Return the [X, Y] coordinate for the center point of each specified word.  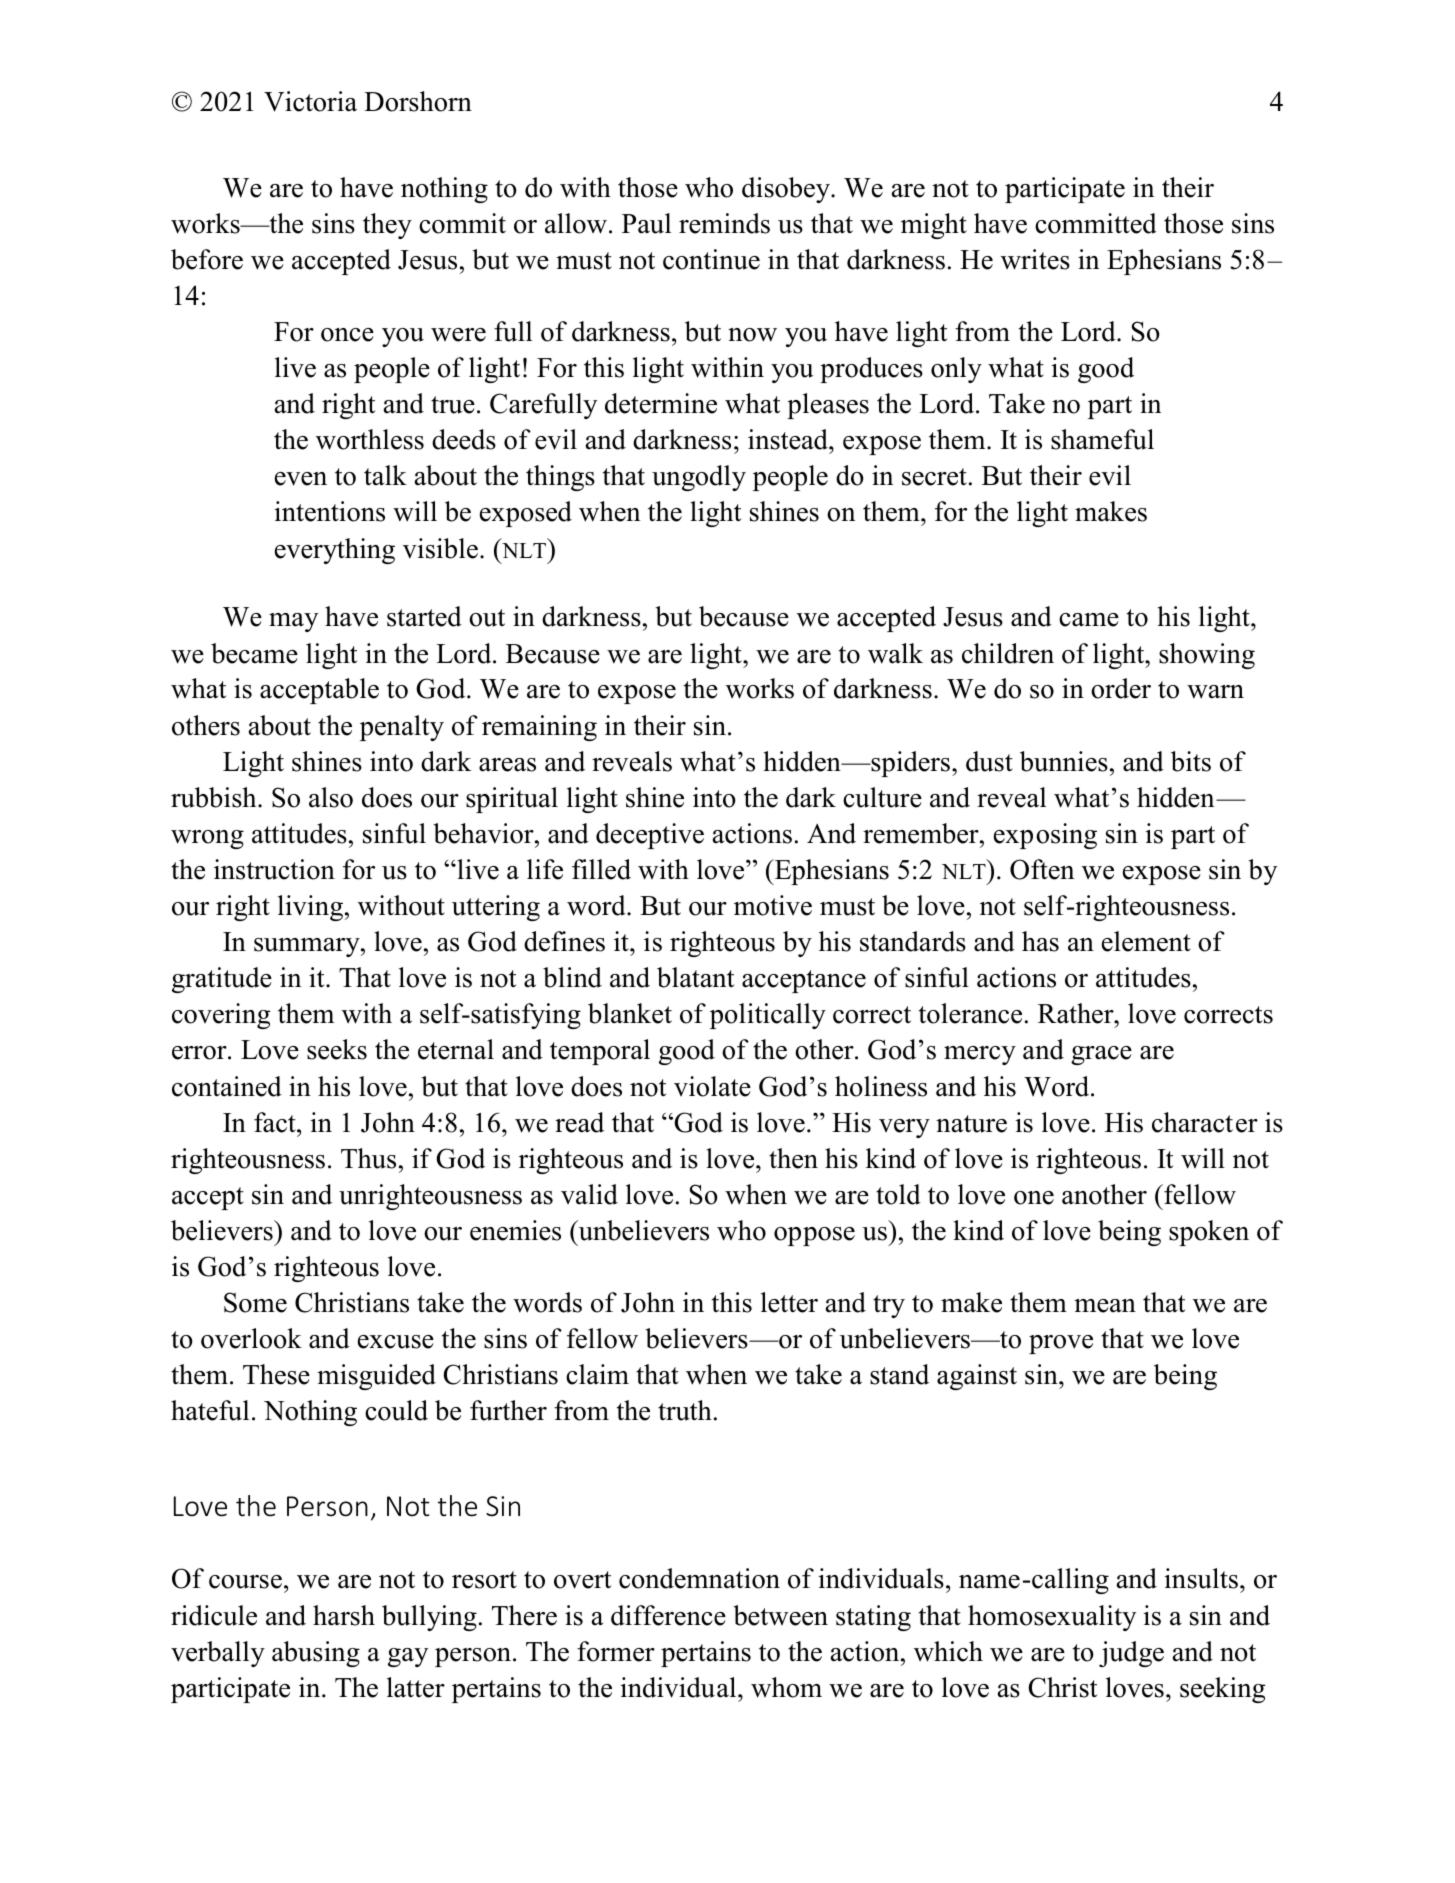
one [1034, 1198]
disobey [787, 190]
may [293, 622]
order [1121, 688]
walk [895, 653]
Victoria [310, 101]
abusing [316, 1654]
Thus [368, 1158]
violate [712, 1086]
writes [1035, 259]
